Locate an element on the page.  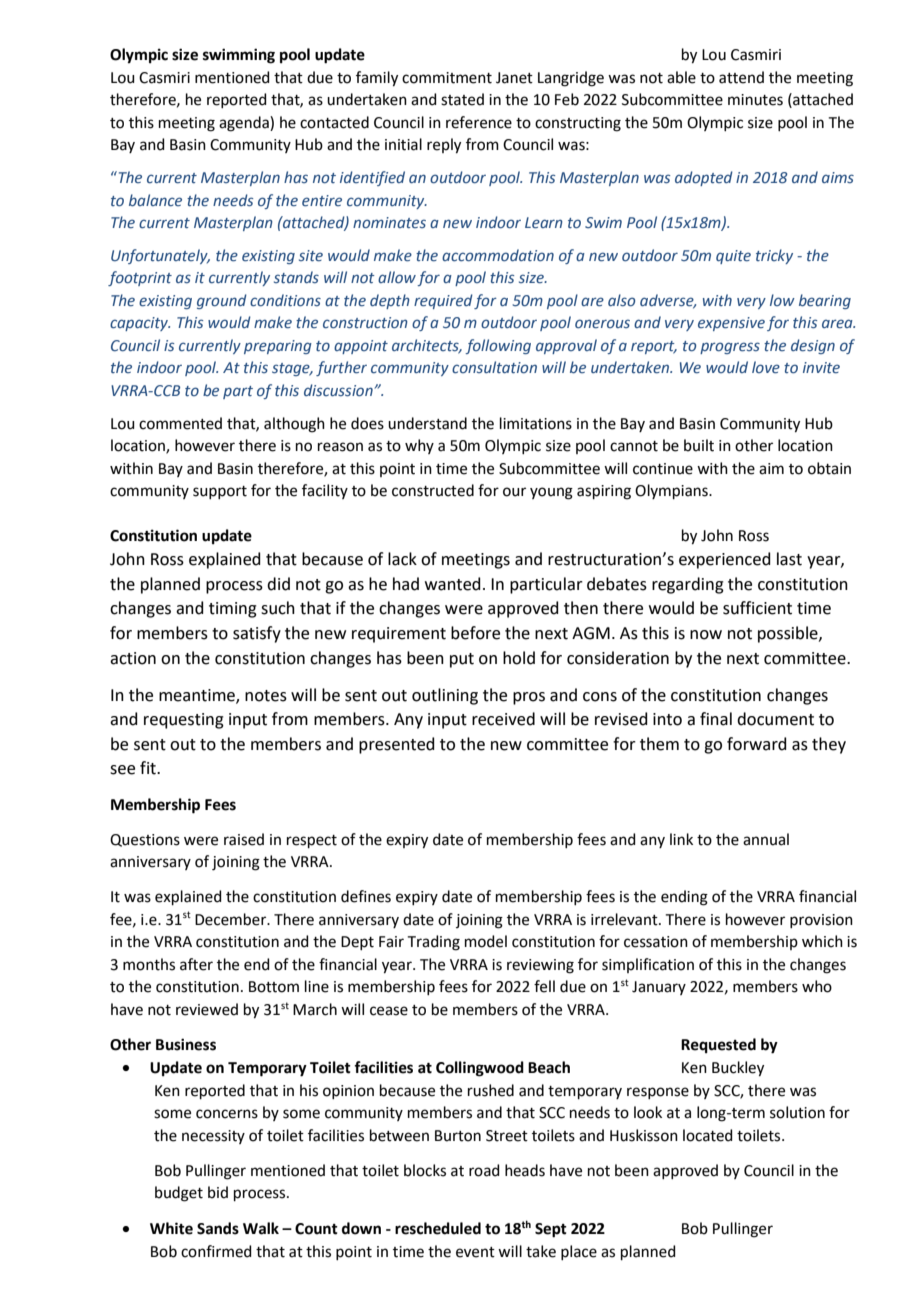
possible is located at coordinates (789, 634).
